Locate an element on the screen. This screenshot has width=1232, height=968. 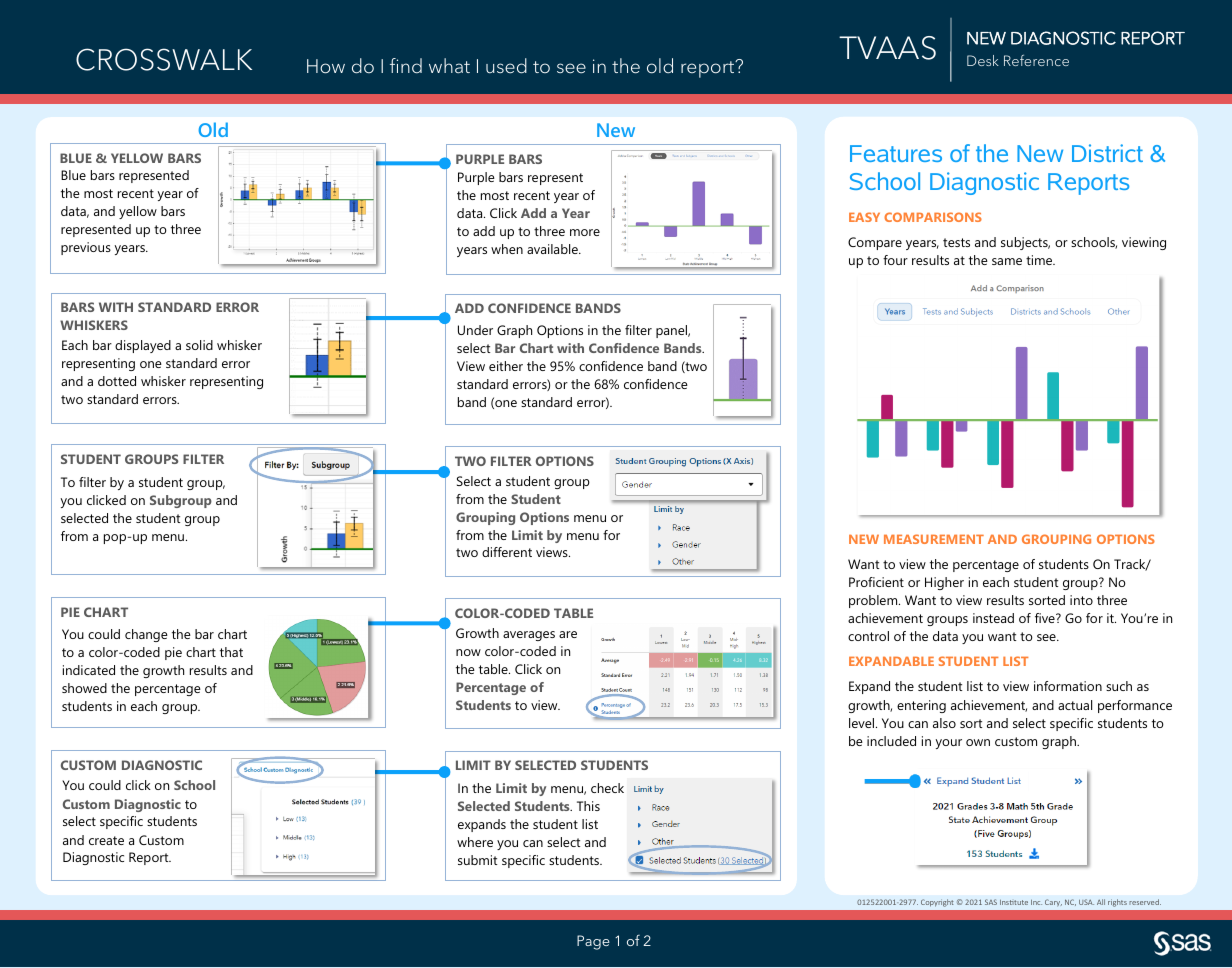
CROSSWALK is located at coordinates (164, 59).
